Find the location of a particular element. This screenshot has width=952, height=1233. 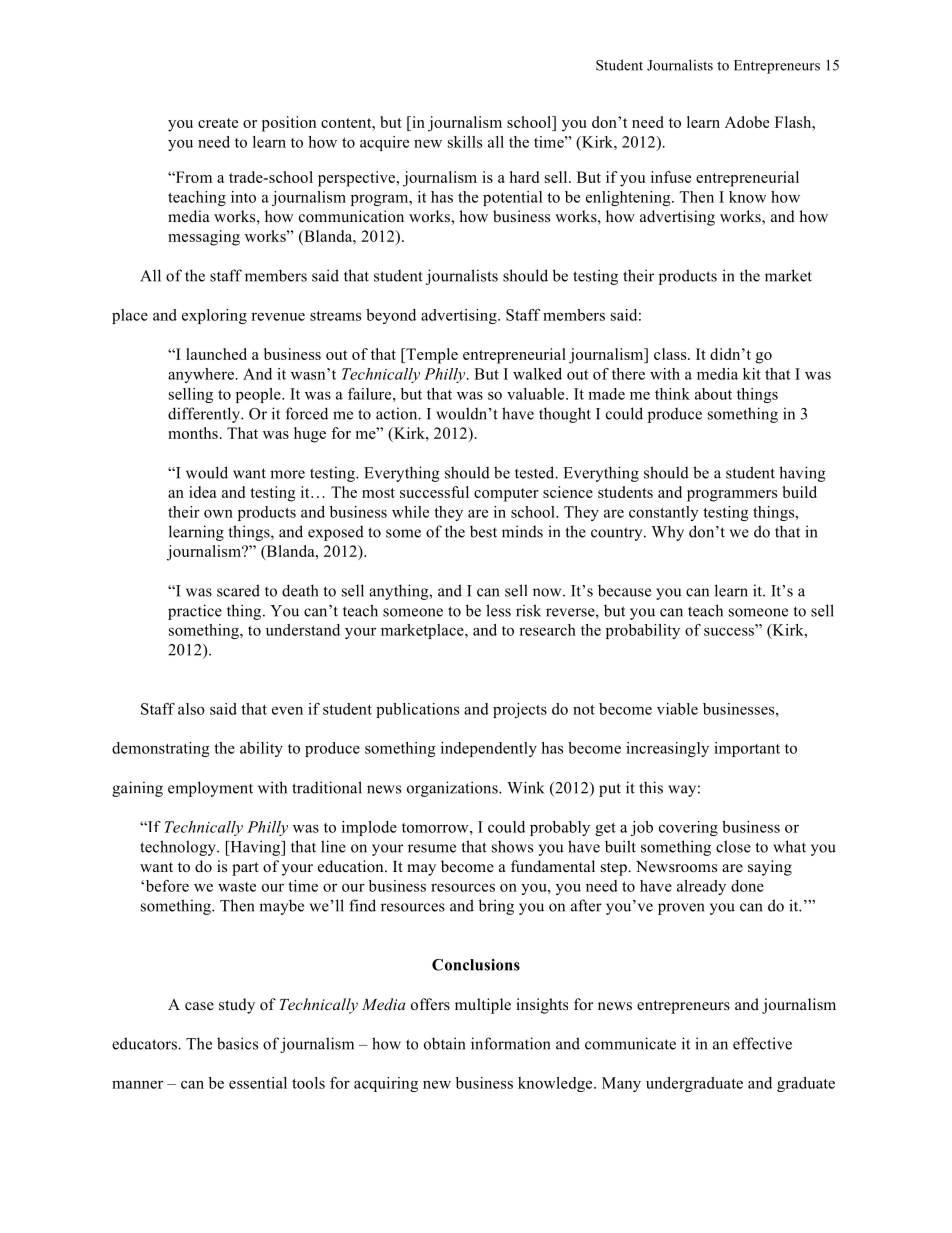

obtain is located at coordinates (445, 1043).
